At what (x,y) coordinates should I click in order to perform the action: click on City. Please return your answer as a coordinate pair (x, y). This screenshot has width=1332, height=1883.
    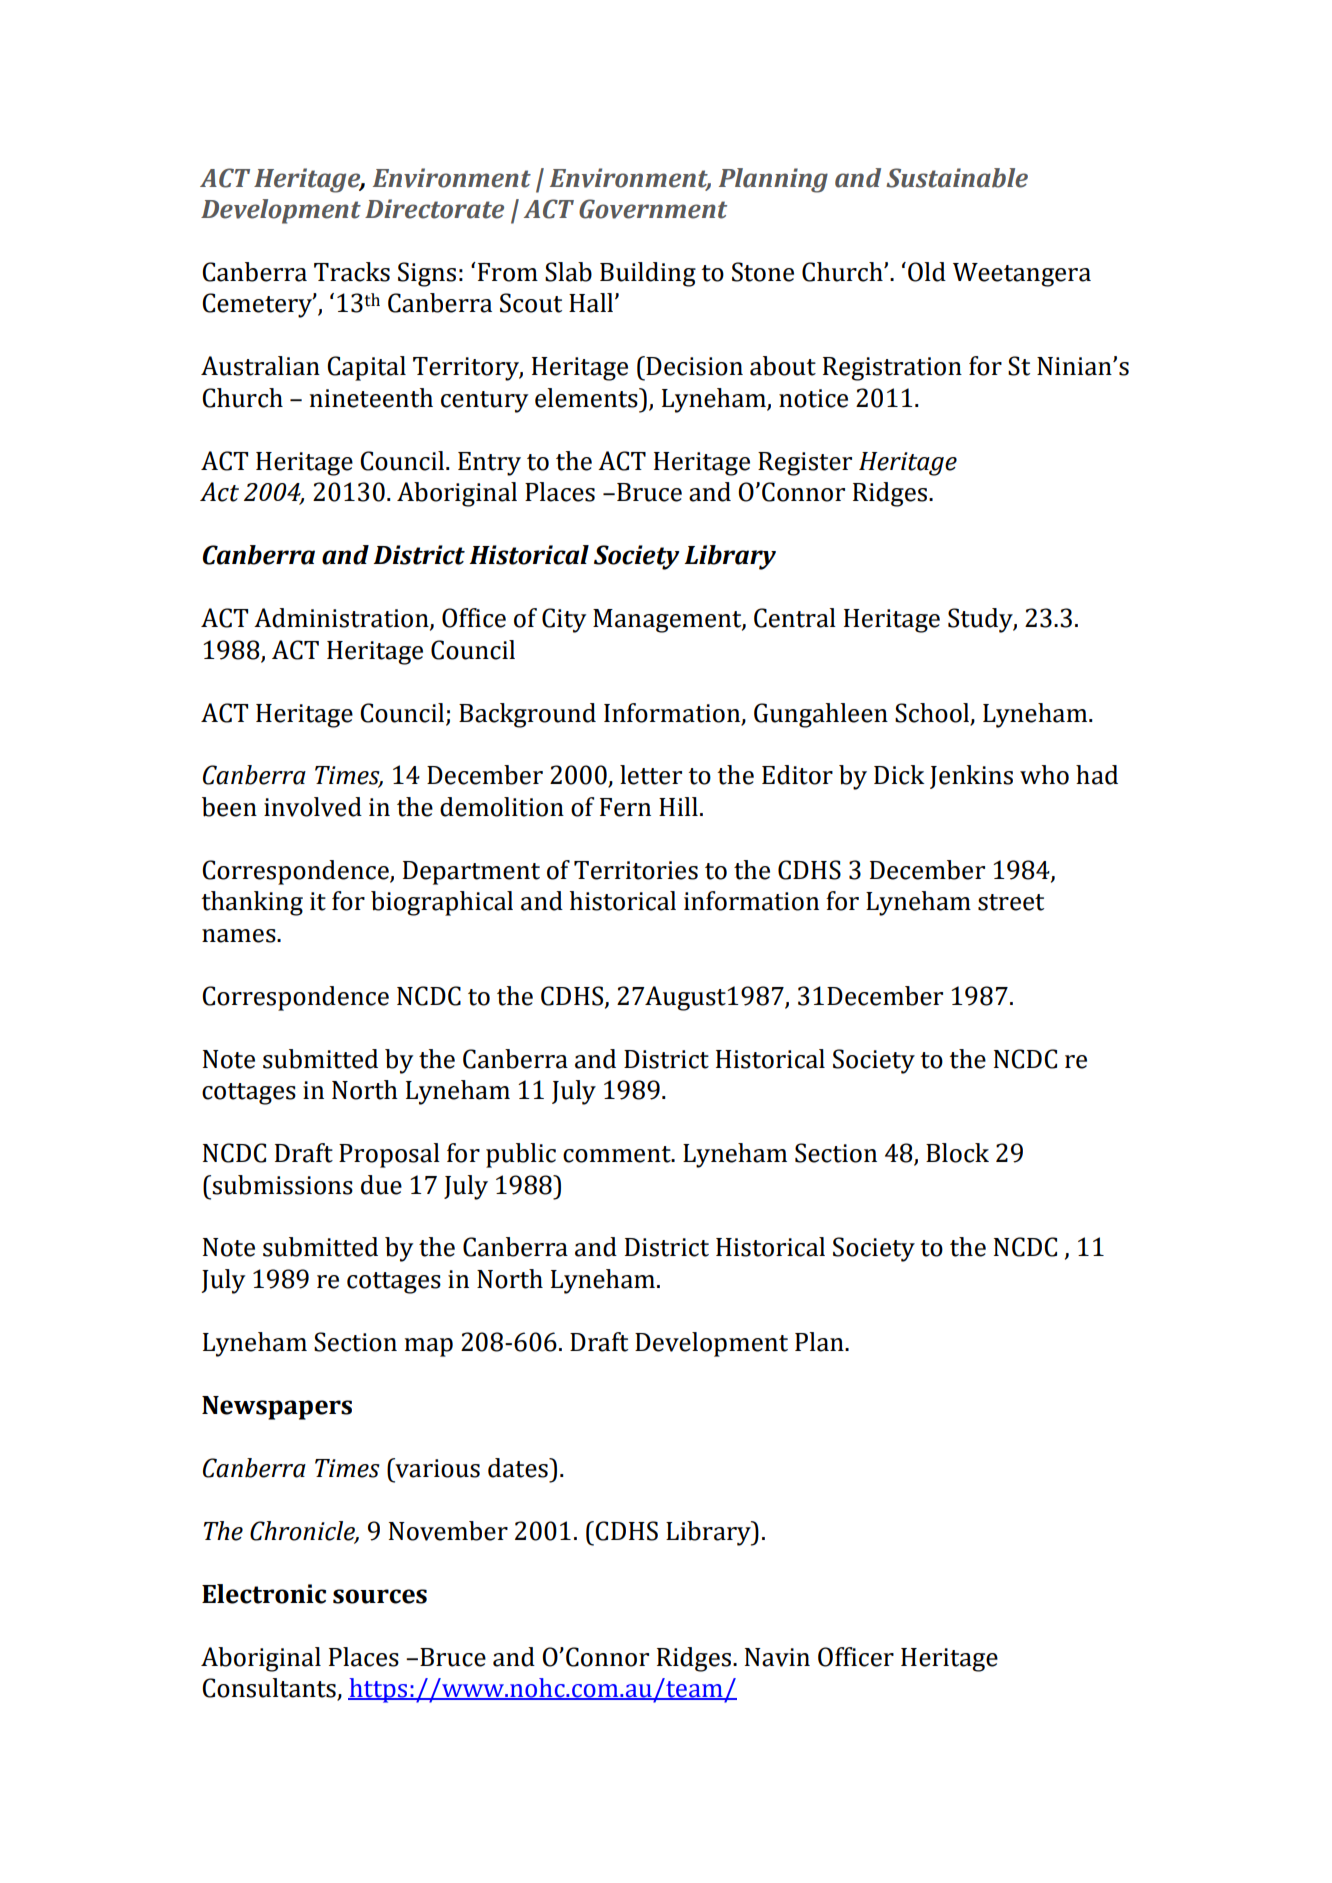
    Looking at the image, I should click on (564, 620).
